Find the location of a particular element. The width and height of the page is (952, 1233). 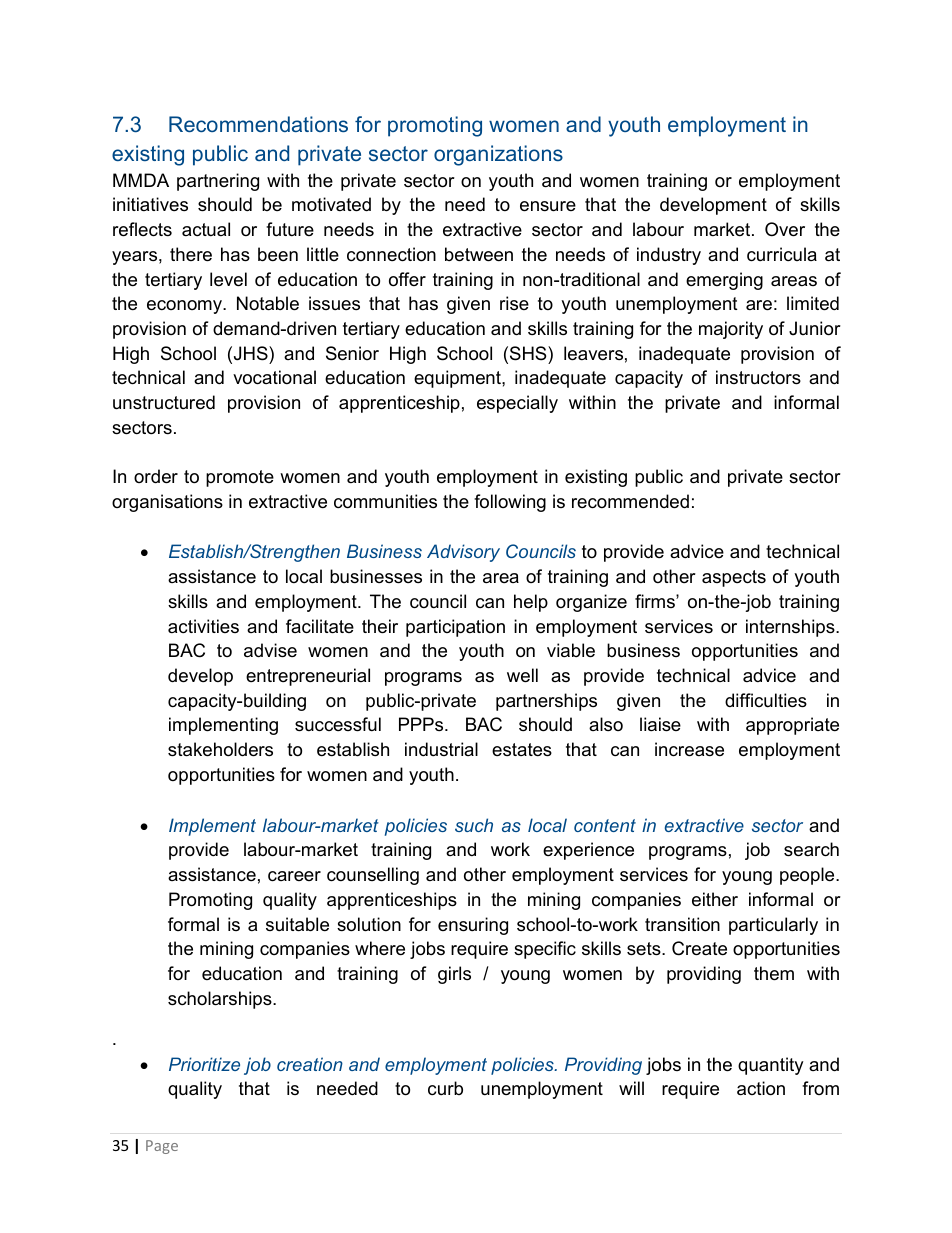

vocational is located at coordinates (274, 377).
